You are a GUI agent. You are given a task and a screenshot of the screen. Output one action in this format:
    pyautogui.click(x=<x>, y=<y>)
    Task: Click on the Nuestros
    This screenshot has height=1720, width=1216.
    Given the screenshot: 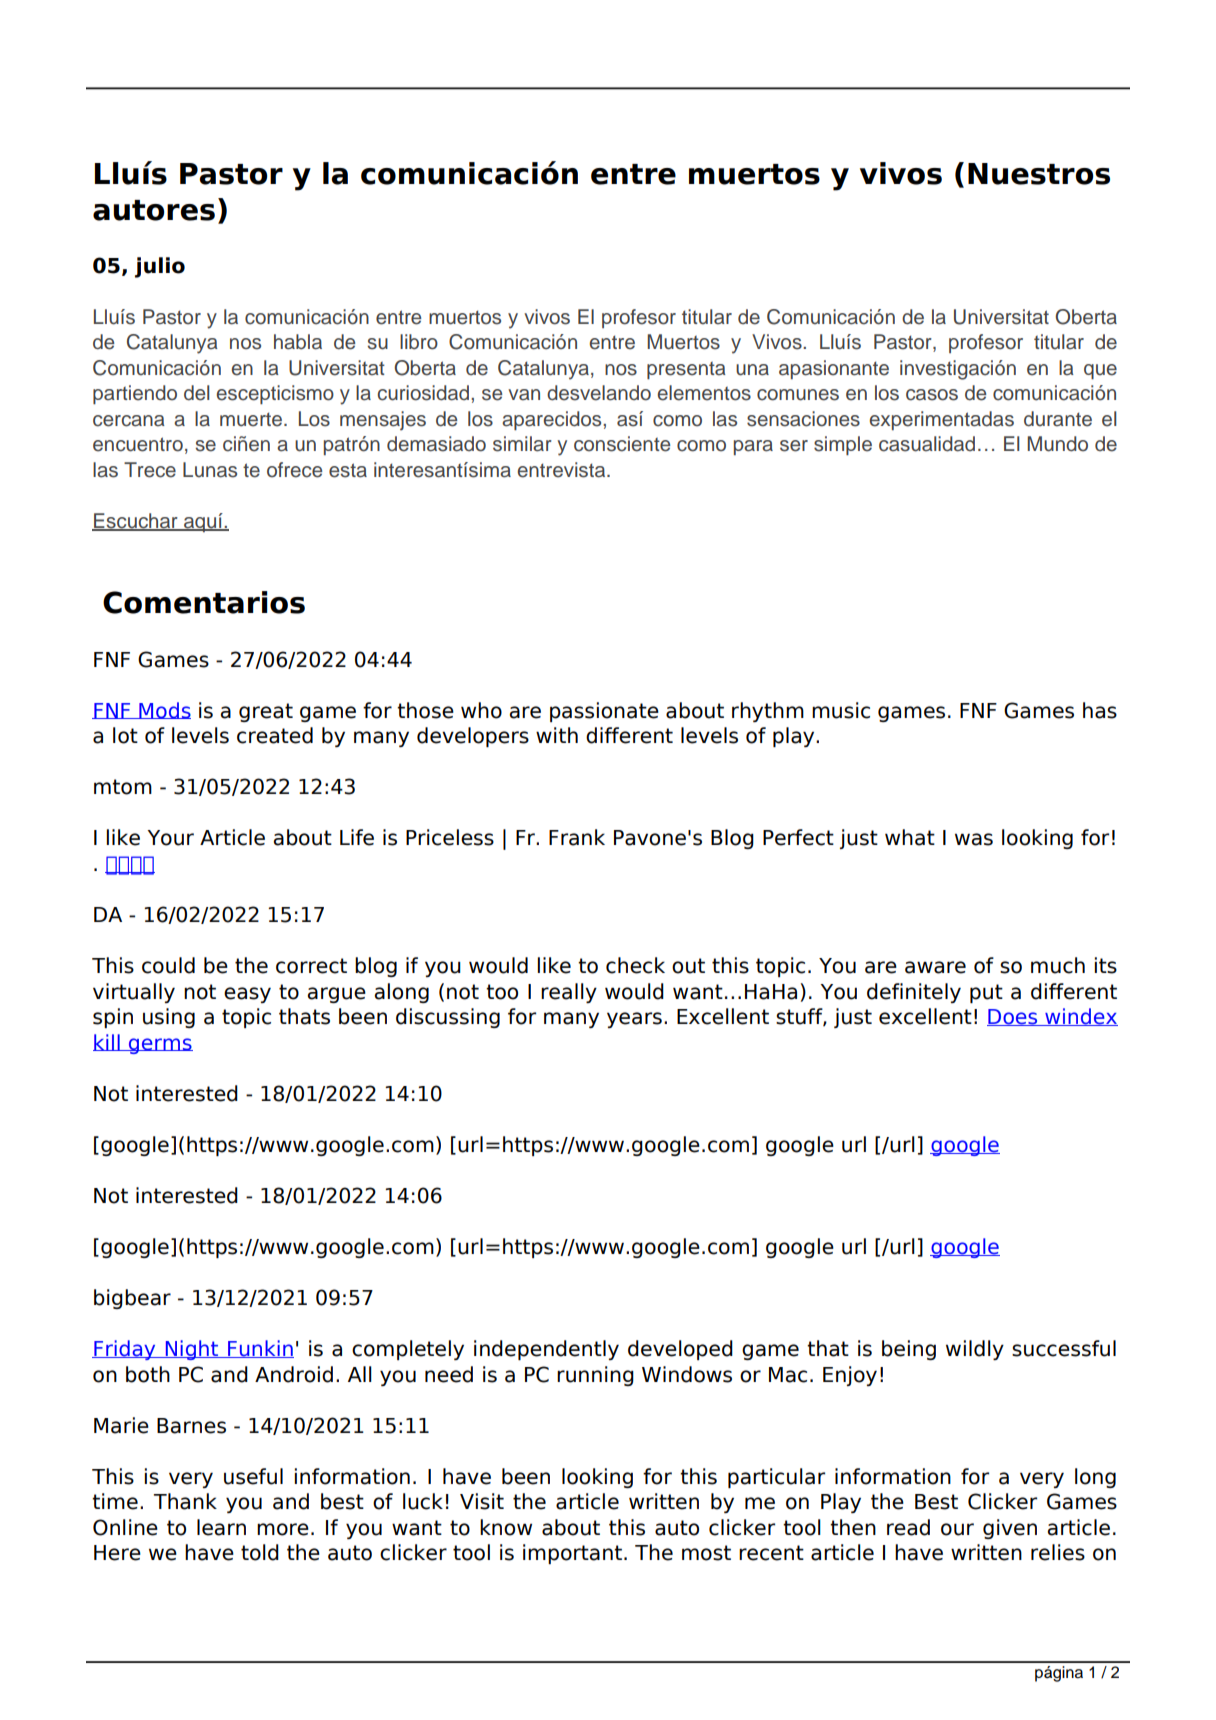 What is the action you would take?
    pyautogui.click(x=1039, y=174)
